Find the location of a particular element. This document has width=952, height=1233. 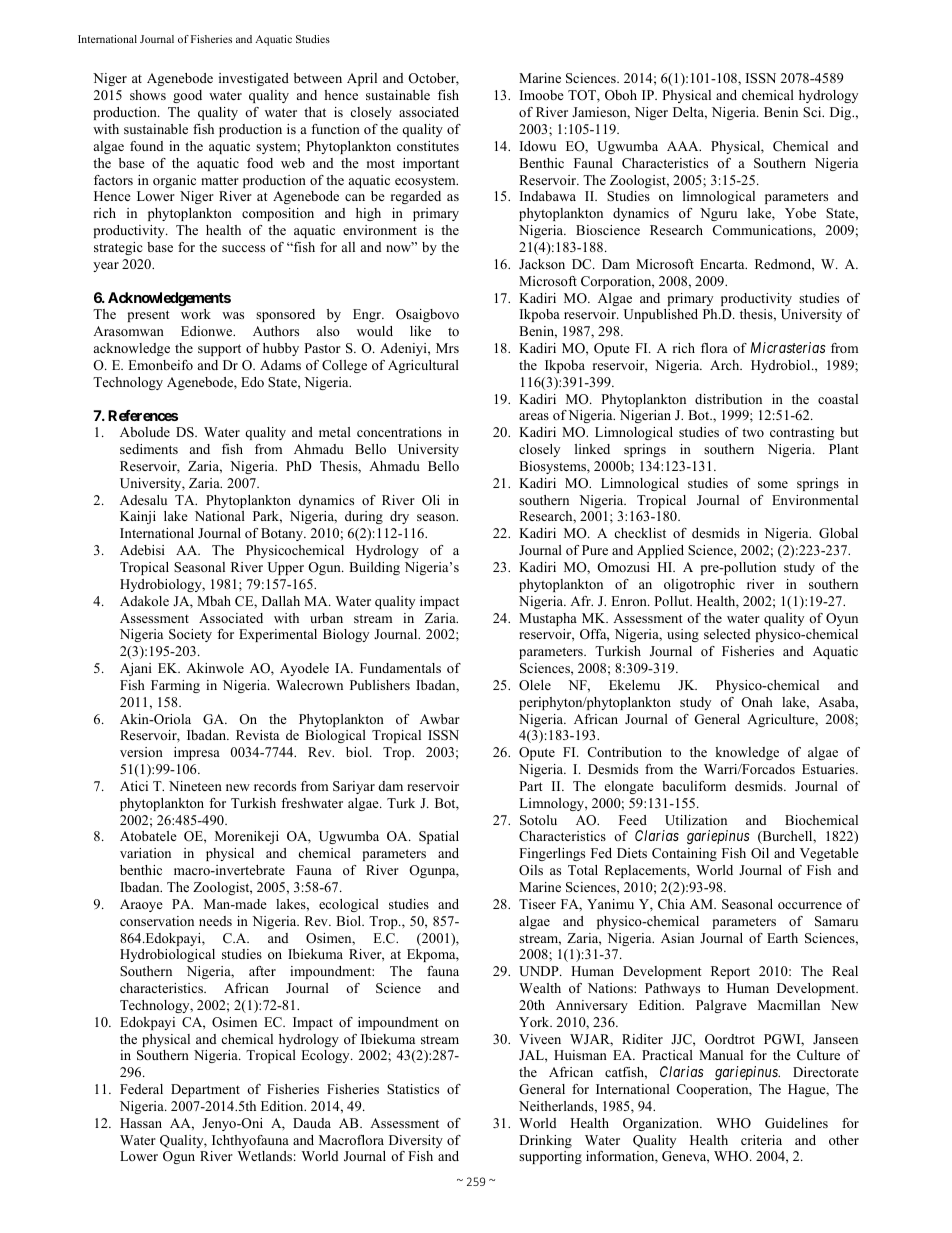

variation is located at coordinates (145, 853).
